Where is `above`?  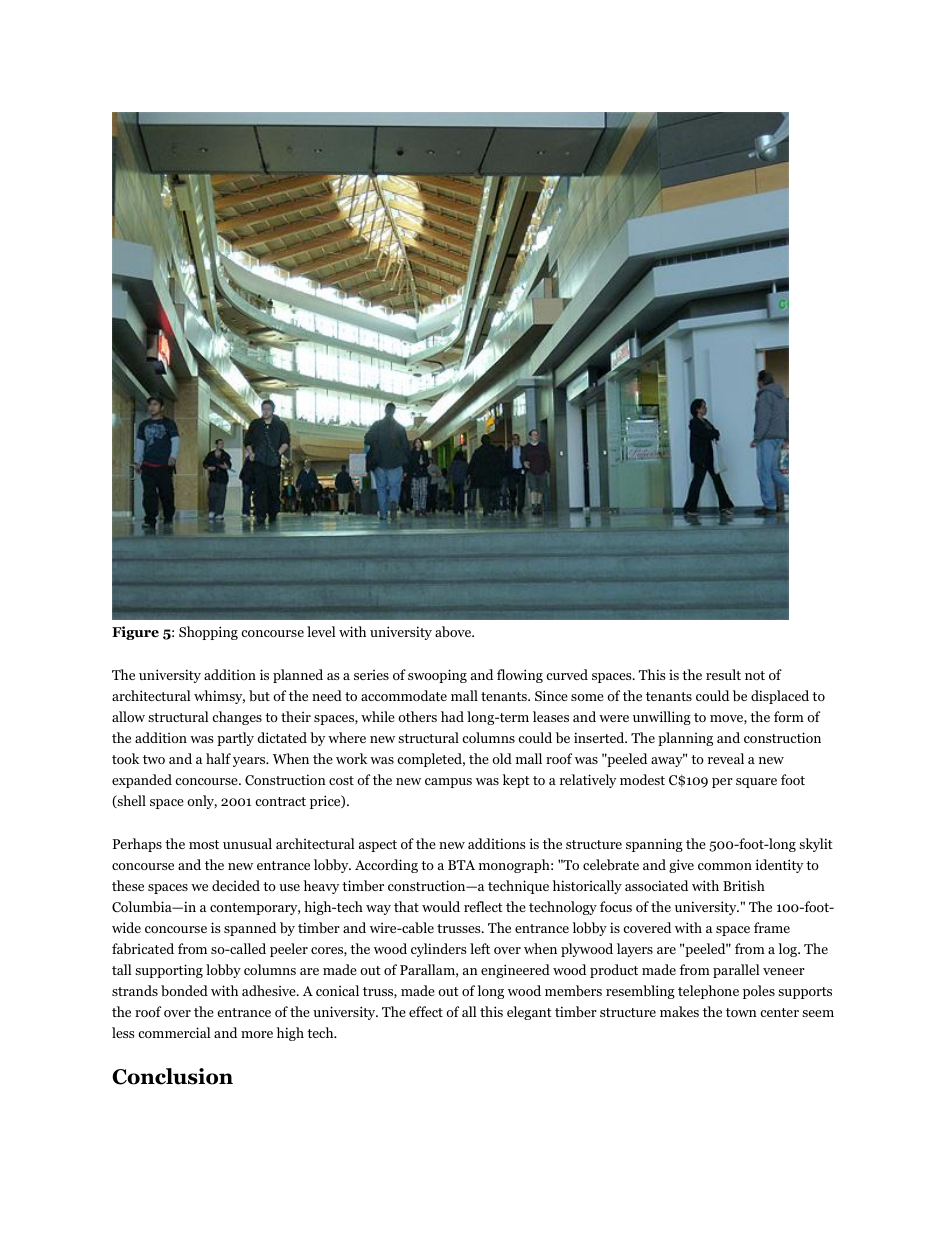
above is located at coordinates (454, 631).
